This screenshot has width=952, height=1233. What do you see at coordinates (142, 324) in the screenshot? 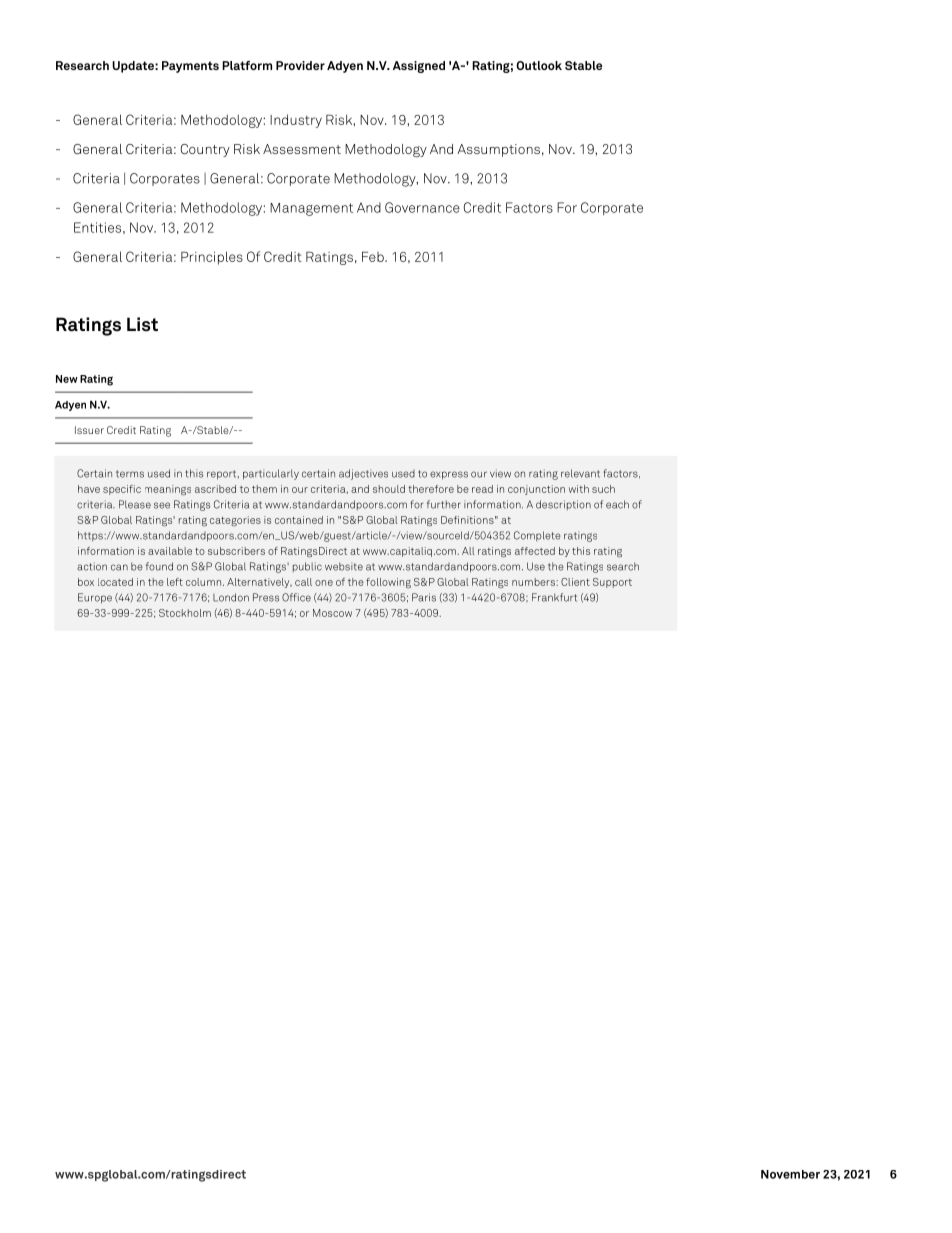
I see `List` at bounding box center [142, 324].
